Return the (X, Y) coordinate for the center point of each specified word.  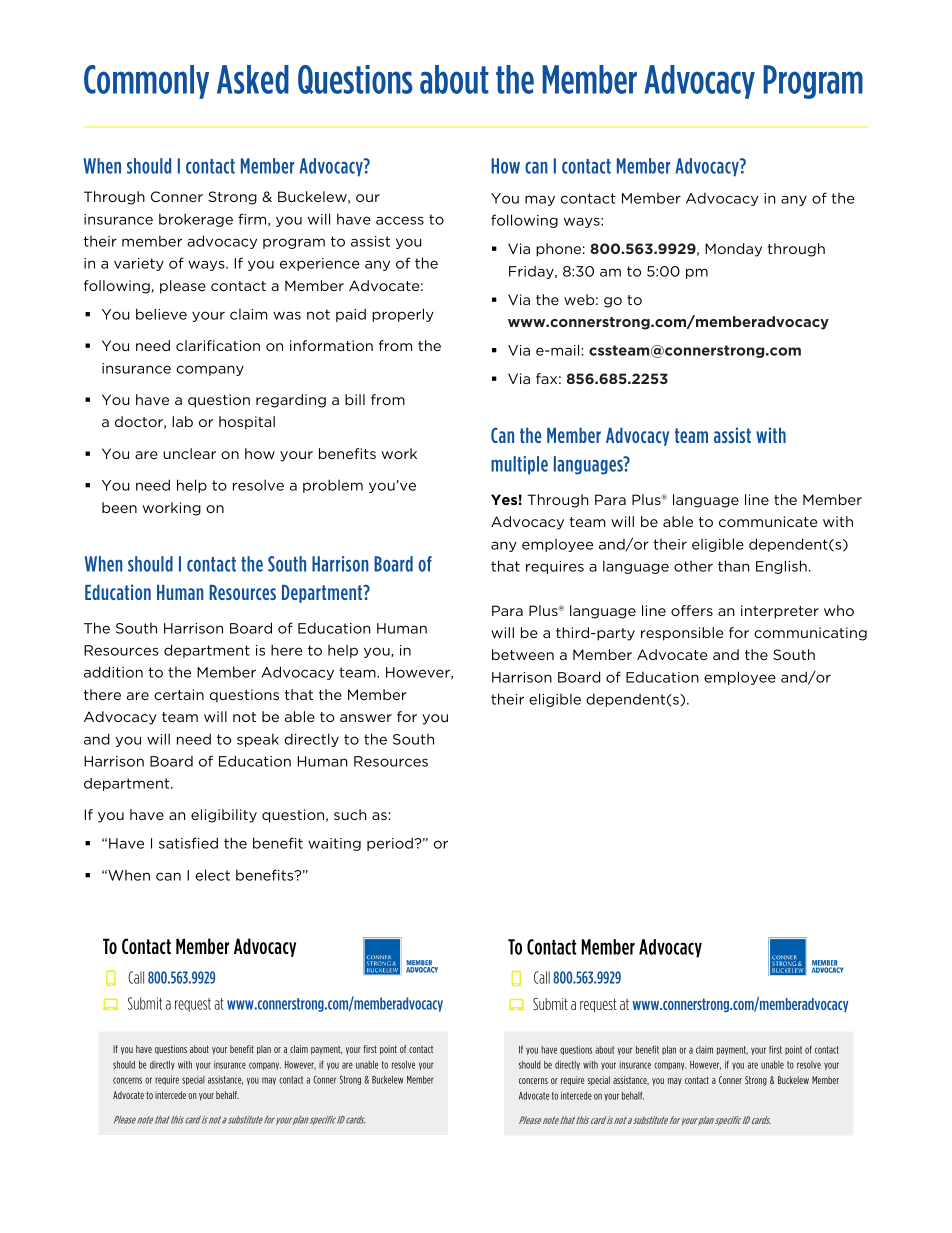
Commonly (146, 82)
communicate (768, 521)
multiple (519, 465)
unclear (189, 453)
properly (403, 315)
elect (213, 875)
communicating (810, 634)
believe (161, 314)
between (523, 654)
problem (333, 486)
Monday (733, 250)
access (400, 220)
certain (179, 694)
